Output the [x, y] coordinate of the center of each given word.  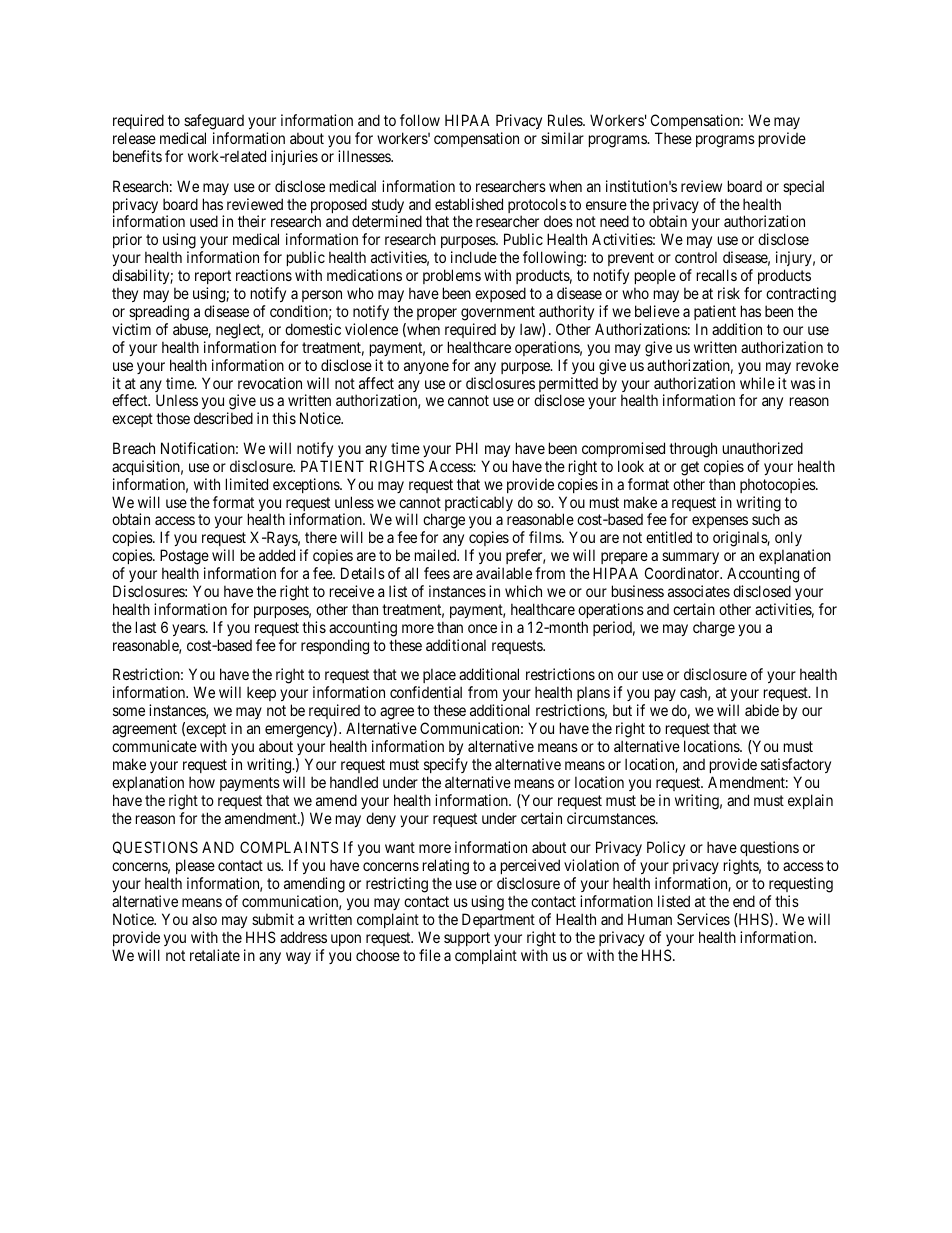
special [803, 187]
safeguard [214, 123]
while [757, 383]
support [467, 939]
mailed [437, 555]
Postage [184, 558]
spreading [159, 313]
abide [762, 710]
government [498, 313]
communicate [154, 746]
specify [446, 765]
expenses [719, 524]
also [204, 919]
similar [562, 138]
